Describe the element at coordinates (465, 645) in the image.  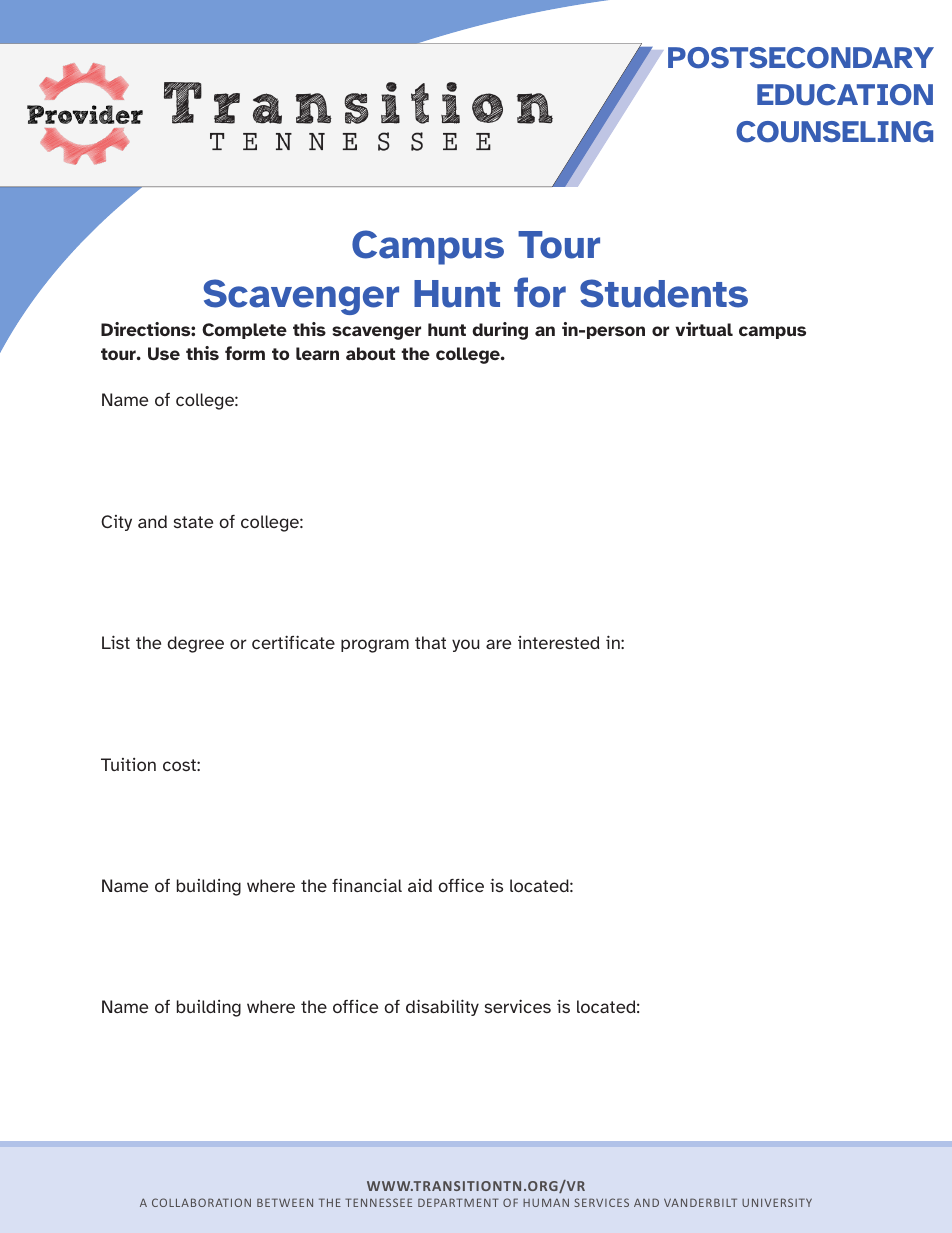
I see `you` at that location.
